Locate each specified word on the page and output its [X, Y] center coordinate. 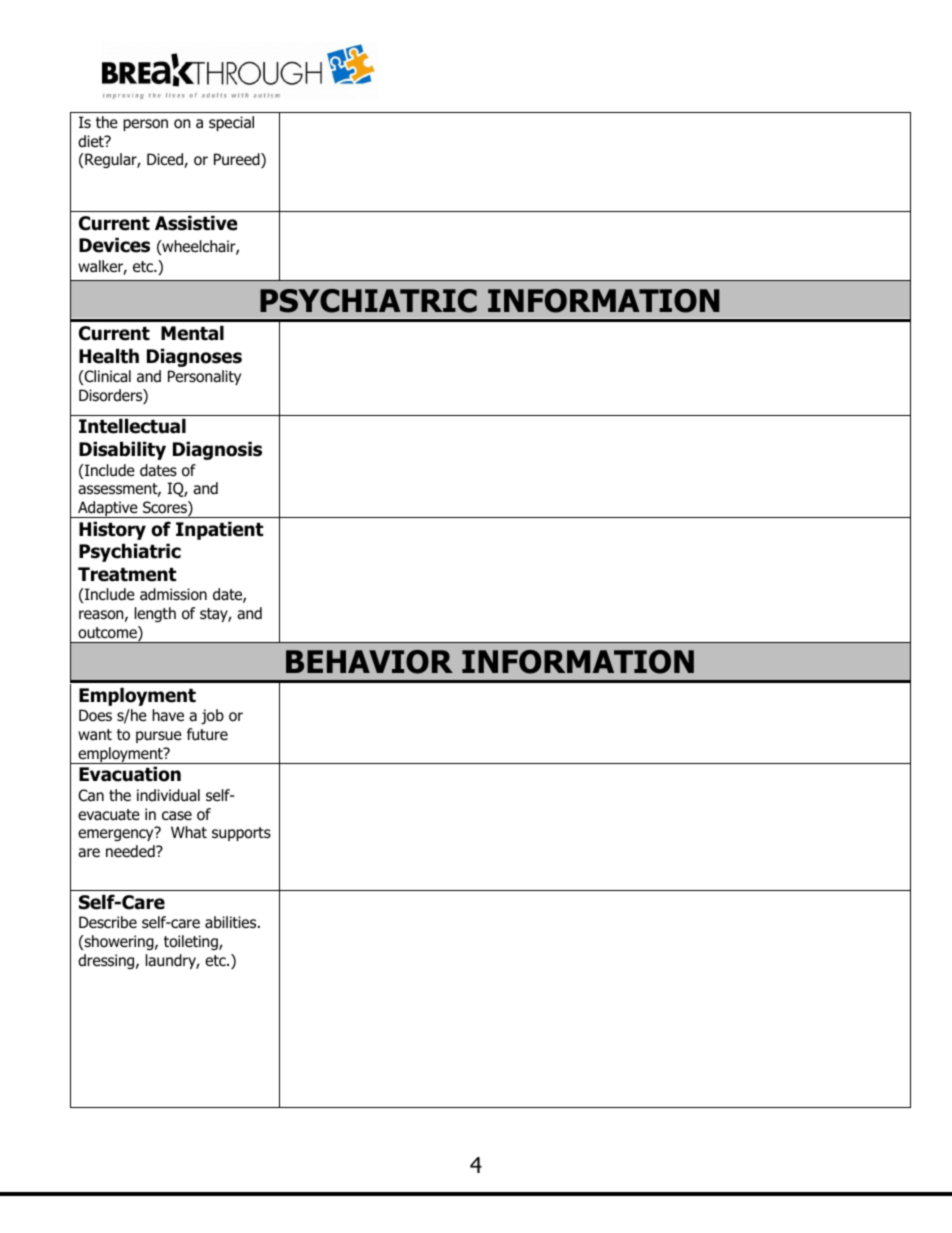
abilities [232, 922]
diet [92, 141]
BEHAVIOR [369, 662]
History [112, 530]
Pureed [238, 160]
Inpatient [219, 530]
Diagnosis [217, 450]
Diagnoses [194, 357]
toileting [192, 942]
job [212, 716]
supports [241, 834]
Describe [108, 922]
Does [95, 715]
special [231, 123]
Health [109, 356]
